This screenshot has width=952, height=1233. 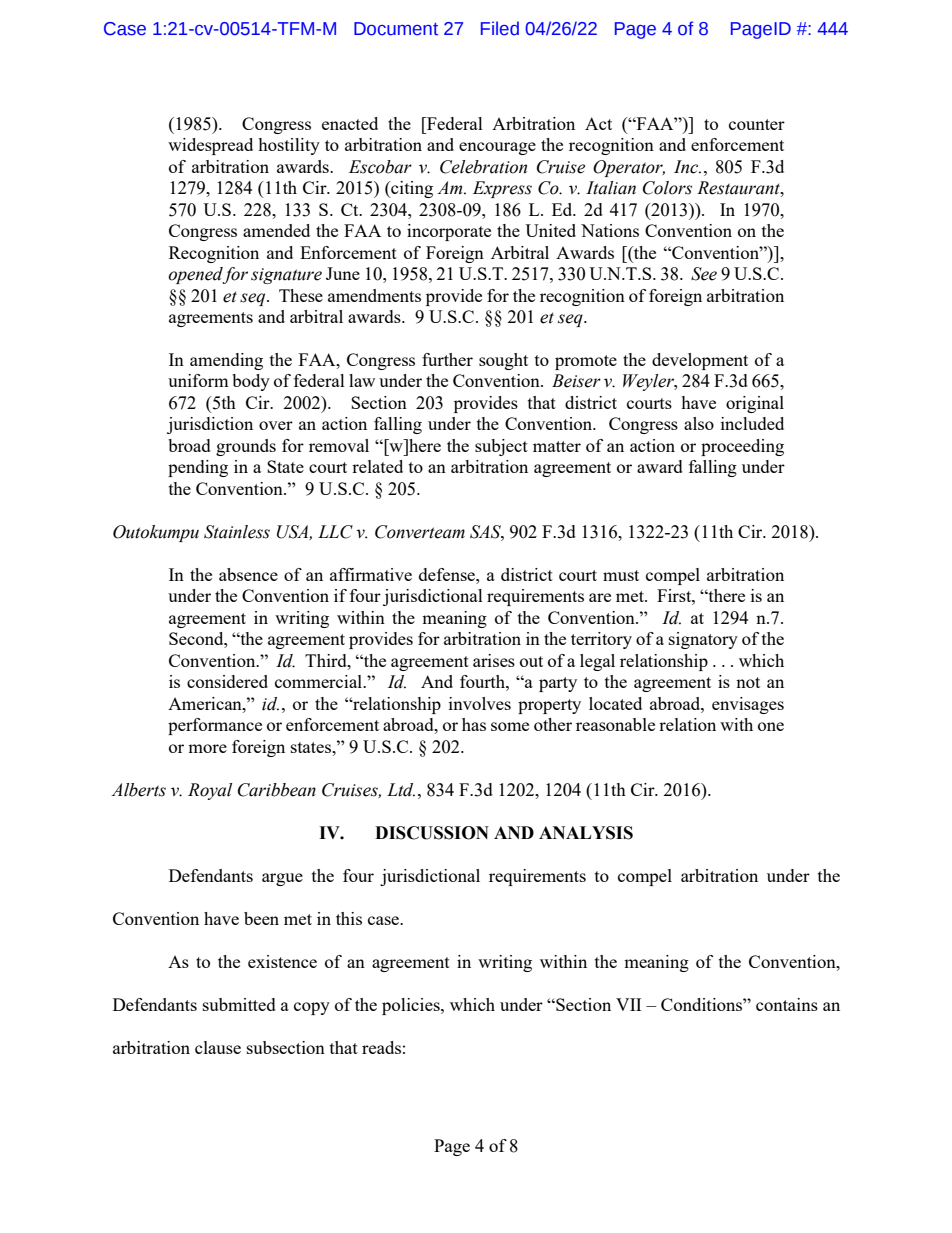 I want to click on signatory, so click(x=703, y=640).
